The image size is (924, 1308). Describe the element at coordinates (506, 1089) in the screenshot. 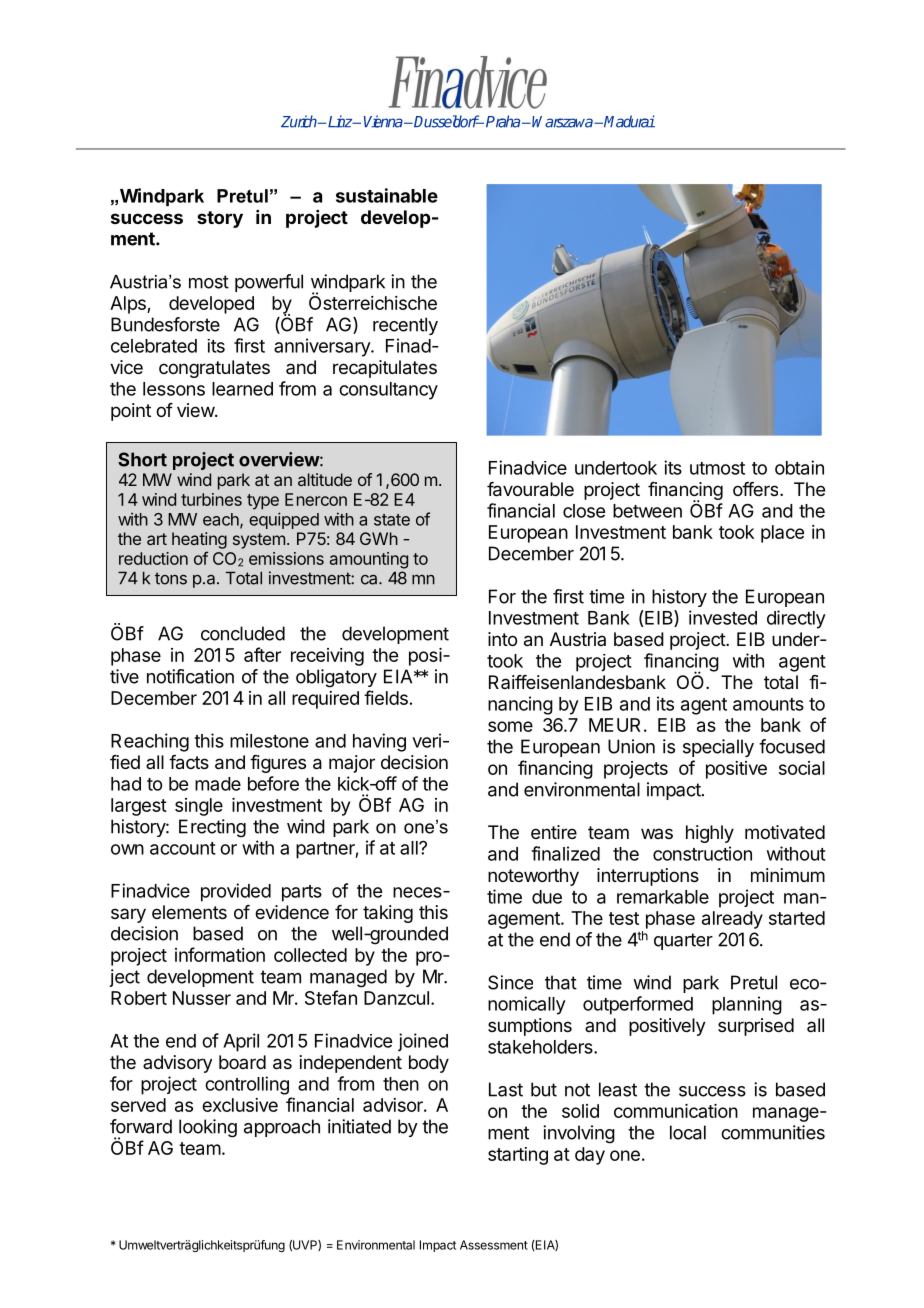

I see `Last` at that location.
